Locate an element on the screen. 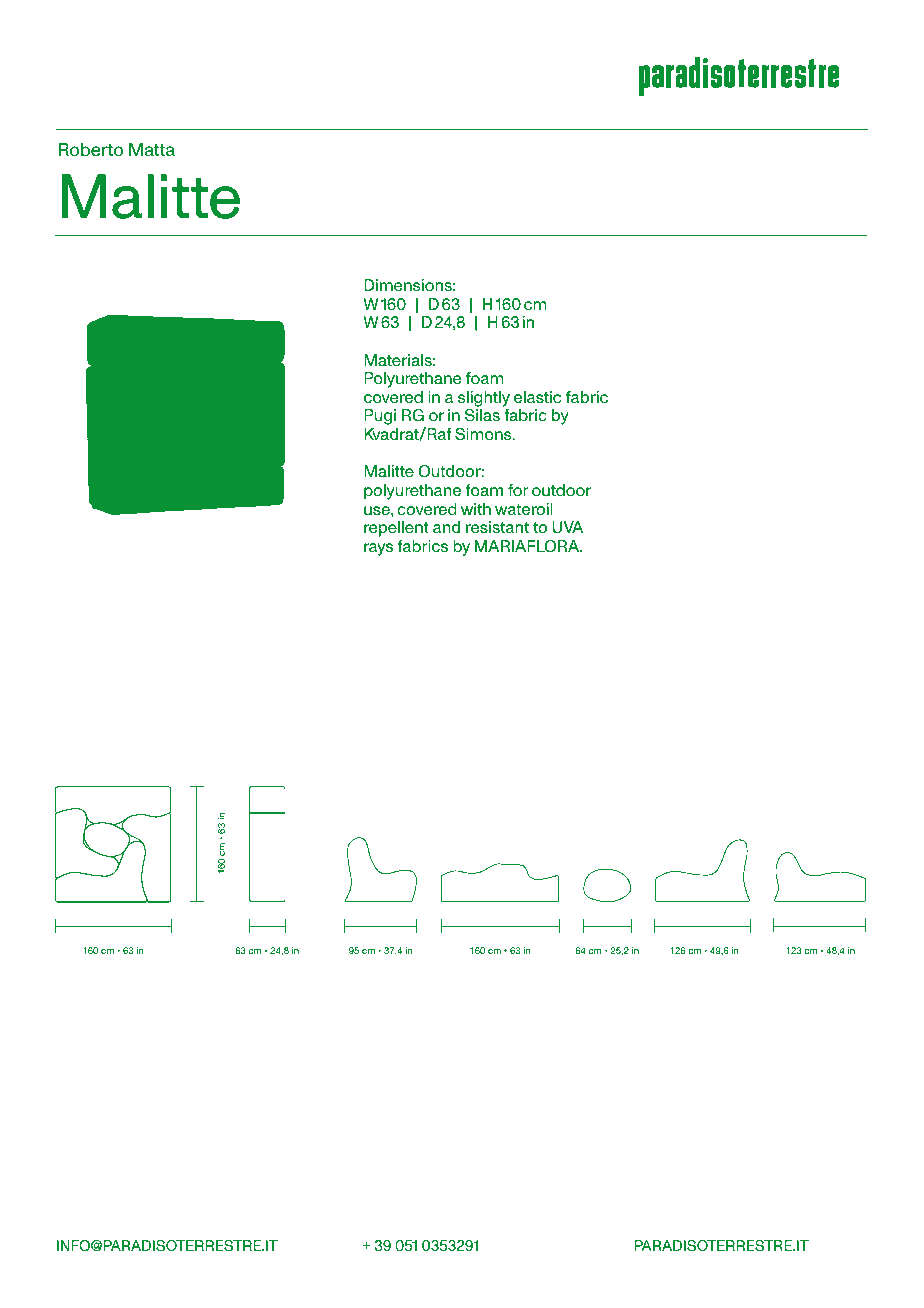 The image size is (924, 1308). repellent is located at coordinates (396, 529).
